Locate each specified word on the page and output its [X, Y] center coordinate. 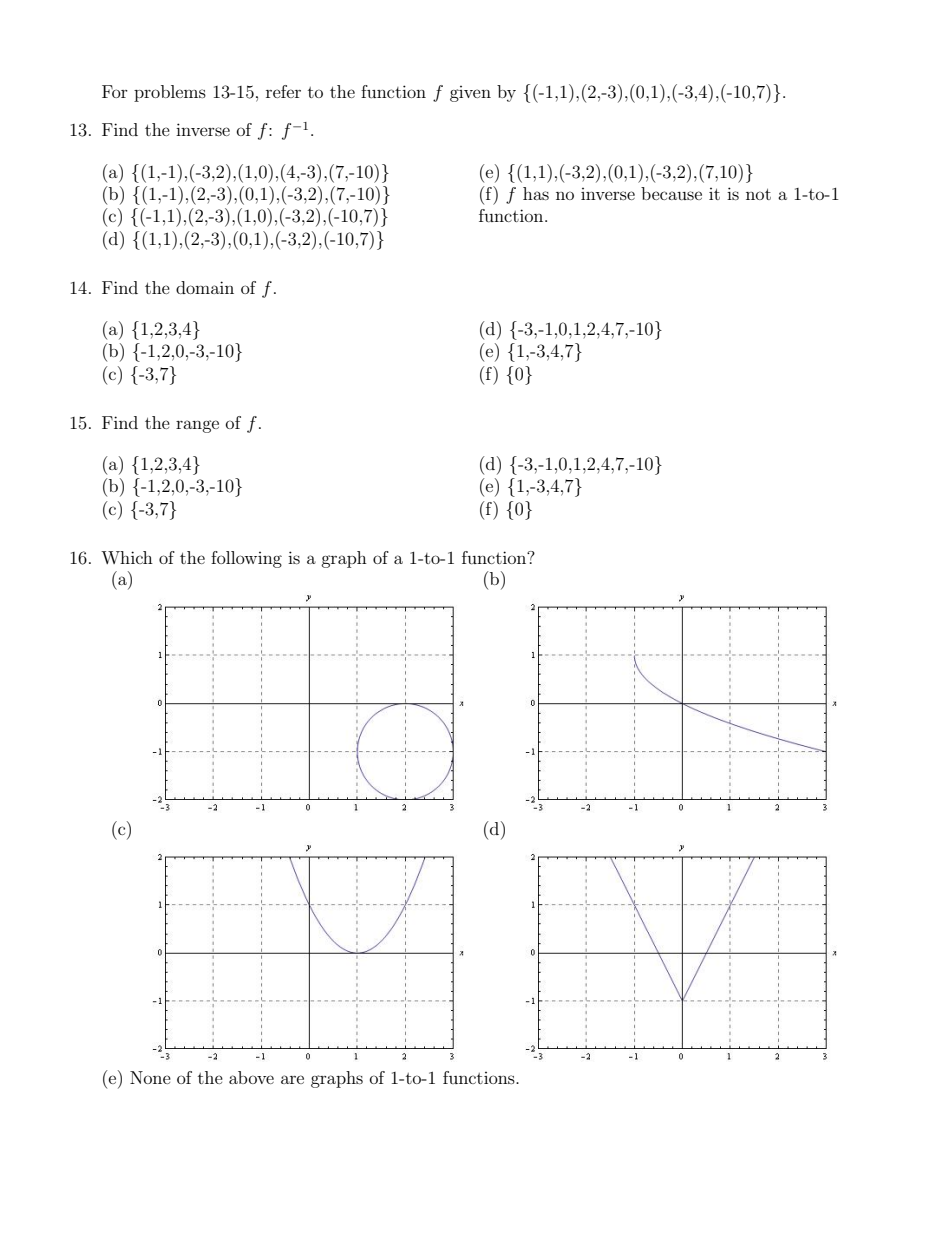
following [246, 559]
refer [283, 91]
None [150, 1077]
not [758, 194]
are [292, 1079]
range [197, 426]
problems [170, 93]
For [115, 91]
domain [205, 287]
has [536, 193]
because [671, 193]
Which [127, 557]
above [251, 1077]
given [470, 94]
